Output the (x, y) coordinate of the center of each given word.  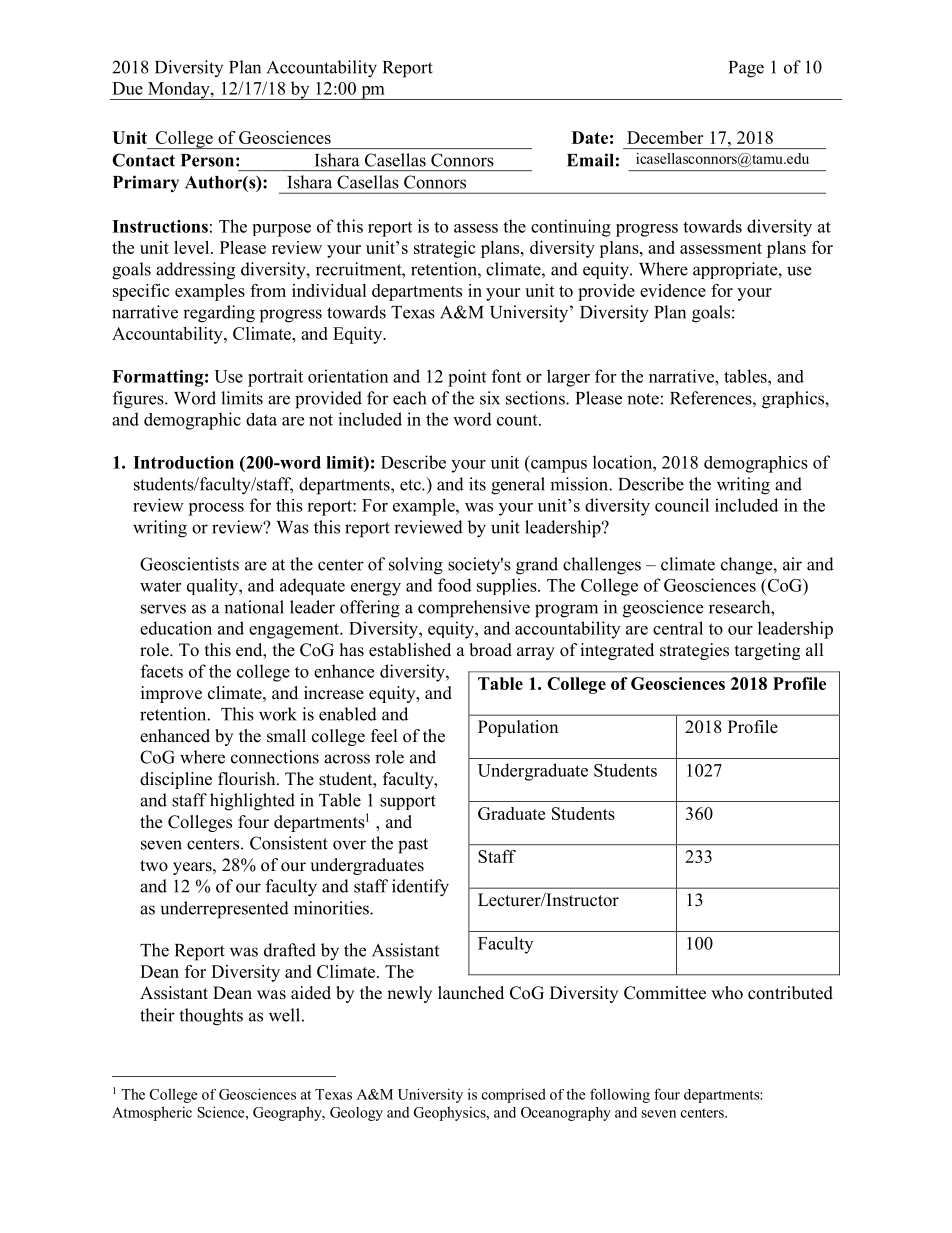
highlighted (252, 802)
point (467, 378)
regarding (219, 314)
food (455, 585)
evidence (673, 290)
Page (746, 69)
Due (127, 88)
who (727, 993)
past (413, 846)
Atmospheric (152, 1113)
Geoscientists (189, 564)
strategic (444, 249)
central (678, 628)
